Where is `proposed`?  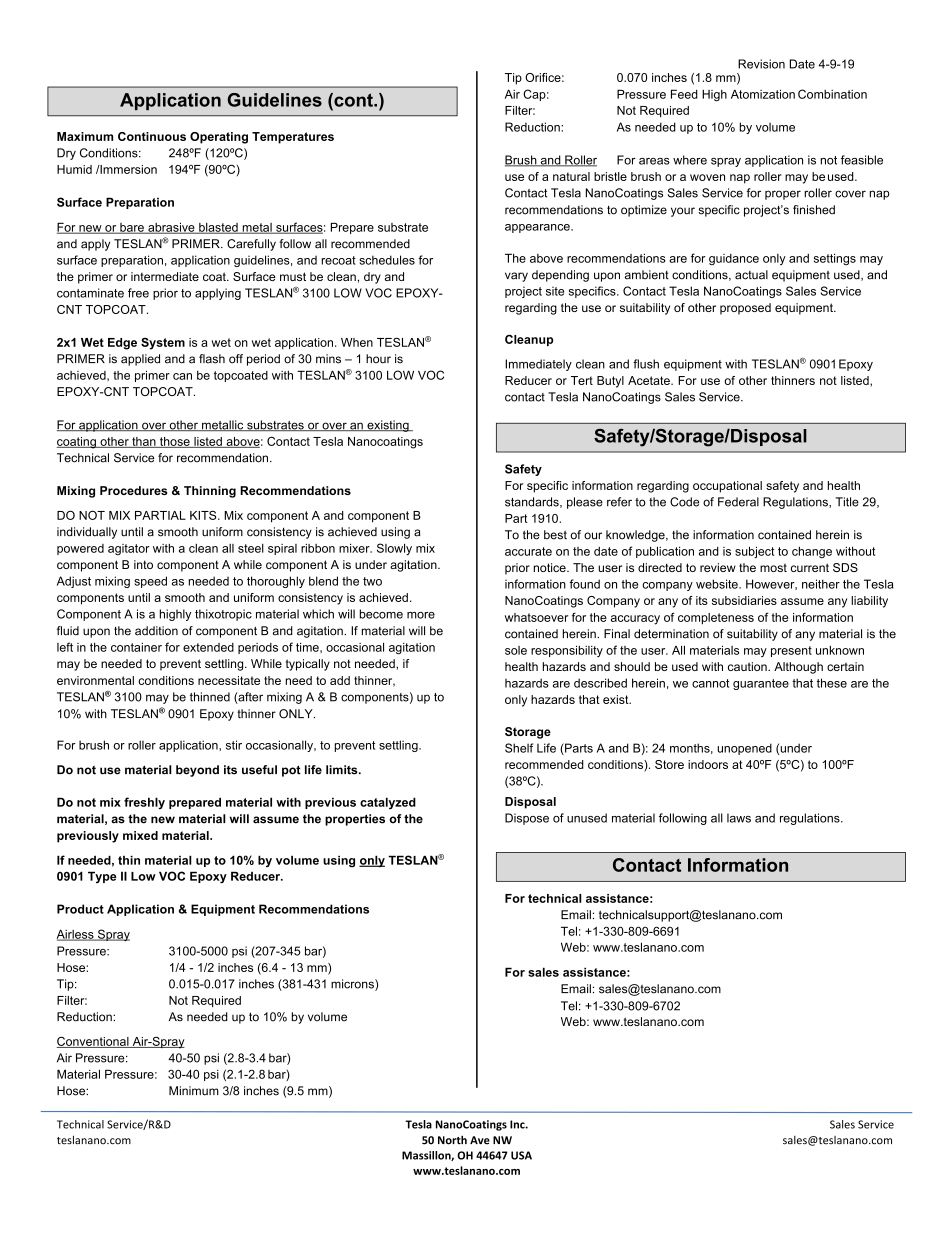 proposed is located at coordinates (745, 309).
